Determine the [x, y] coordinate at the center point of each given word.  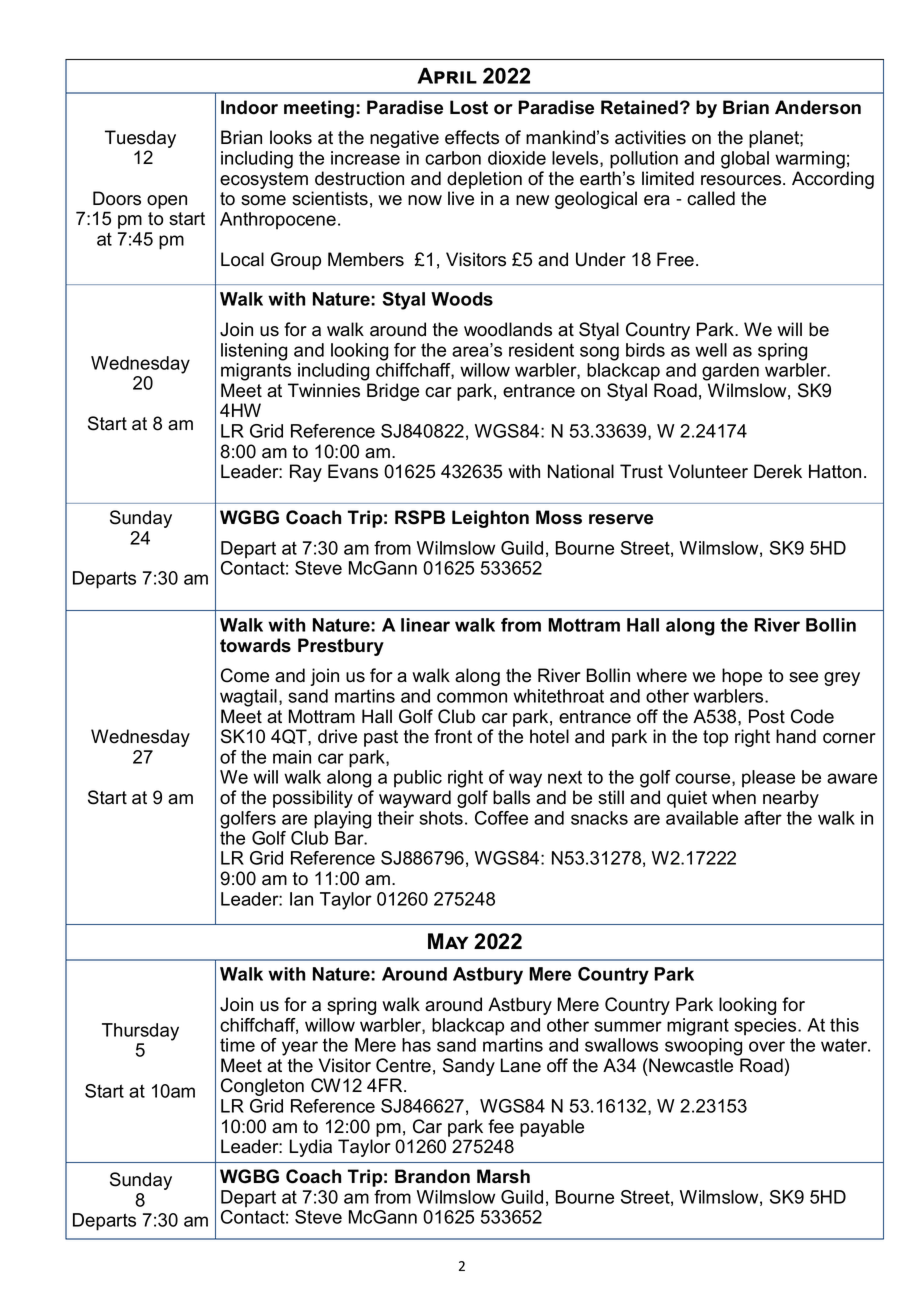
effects [472, 137]
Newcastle [690, 1065]
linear [425, 625]
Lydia [311, 1148]
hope [742, 677]
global [745, 160]
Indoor [249, 107]
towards [255, 645]
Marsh [503, 1176]
